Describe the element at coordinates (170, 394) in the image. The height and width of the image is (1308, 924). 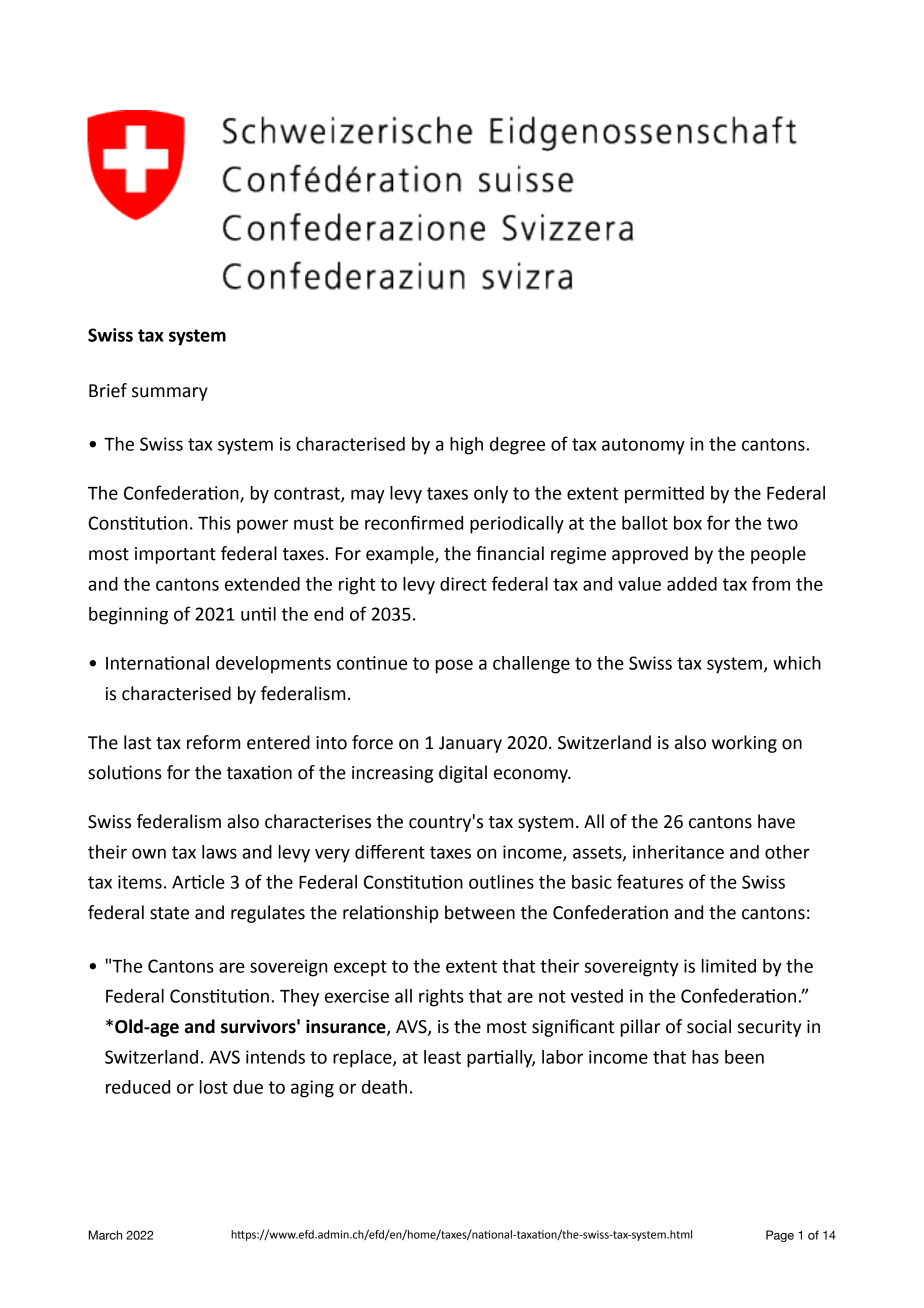
I see `summary` at that location.
